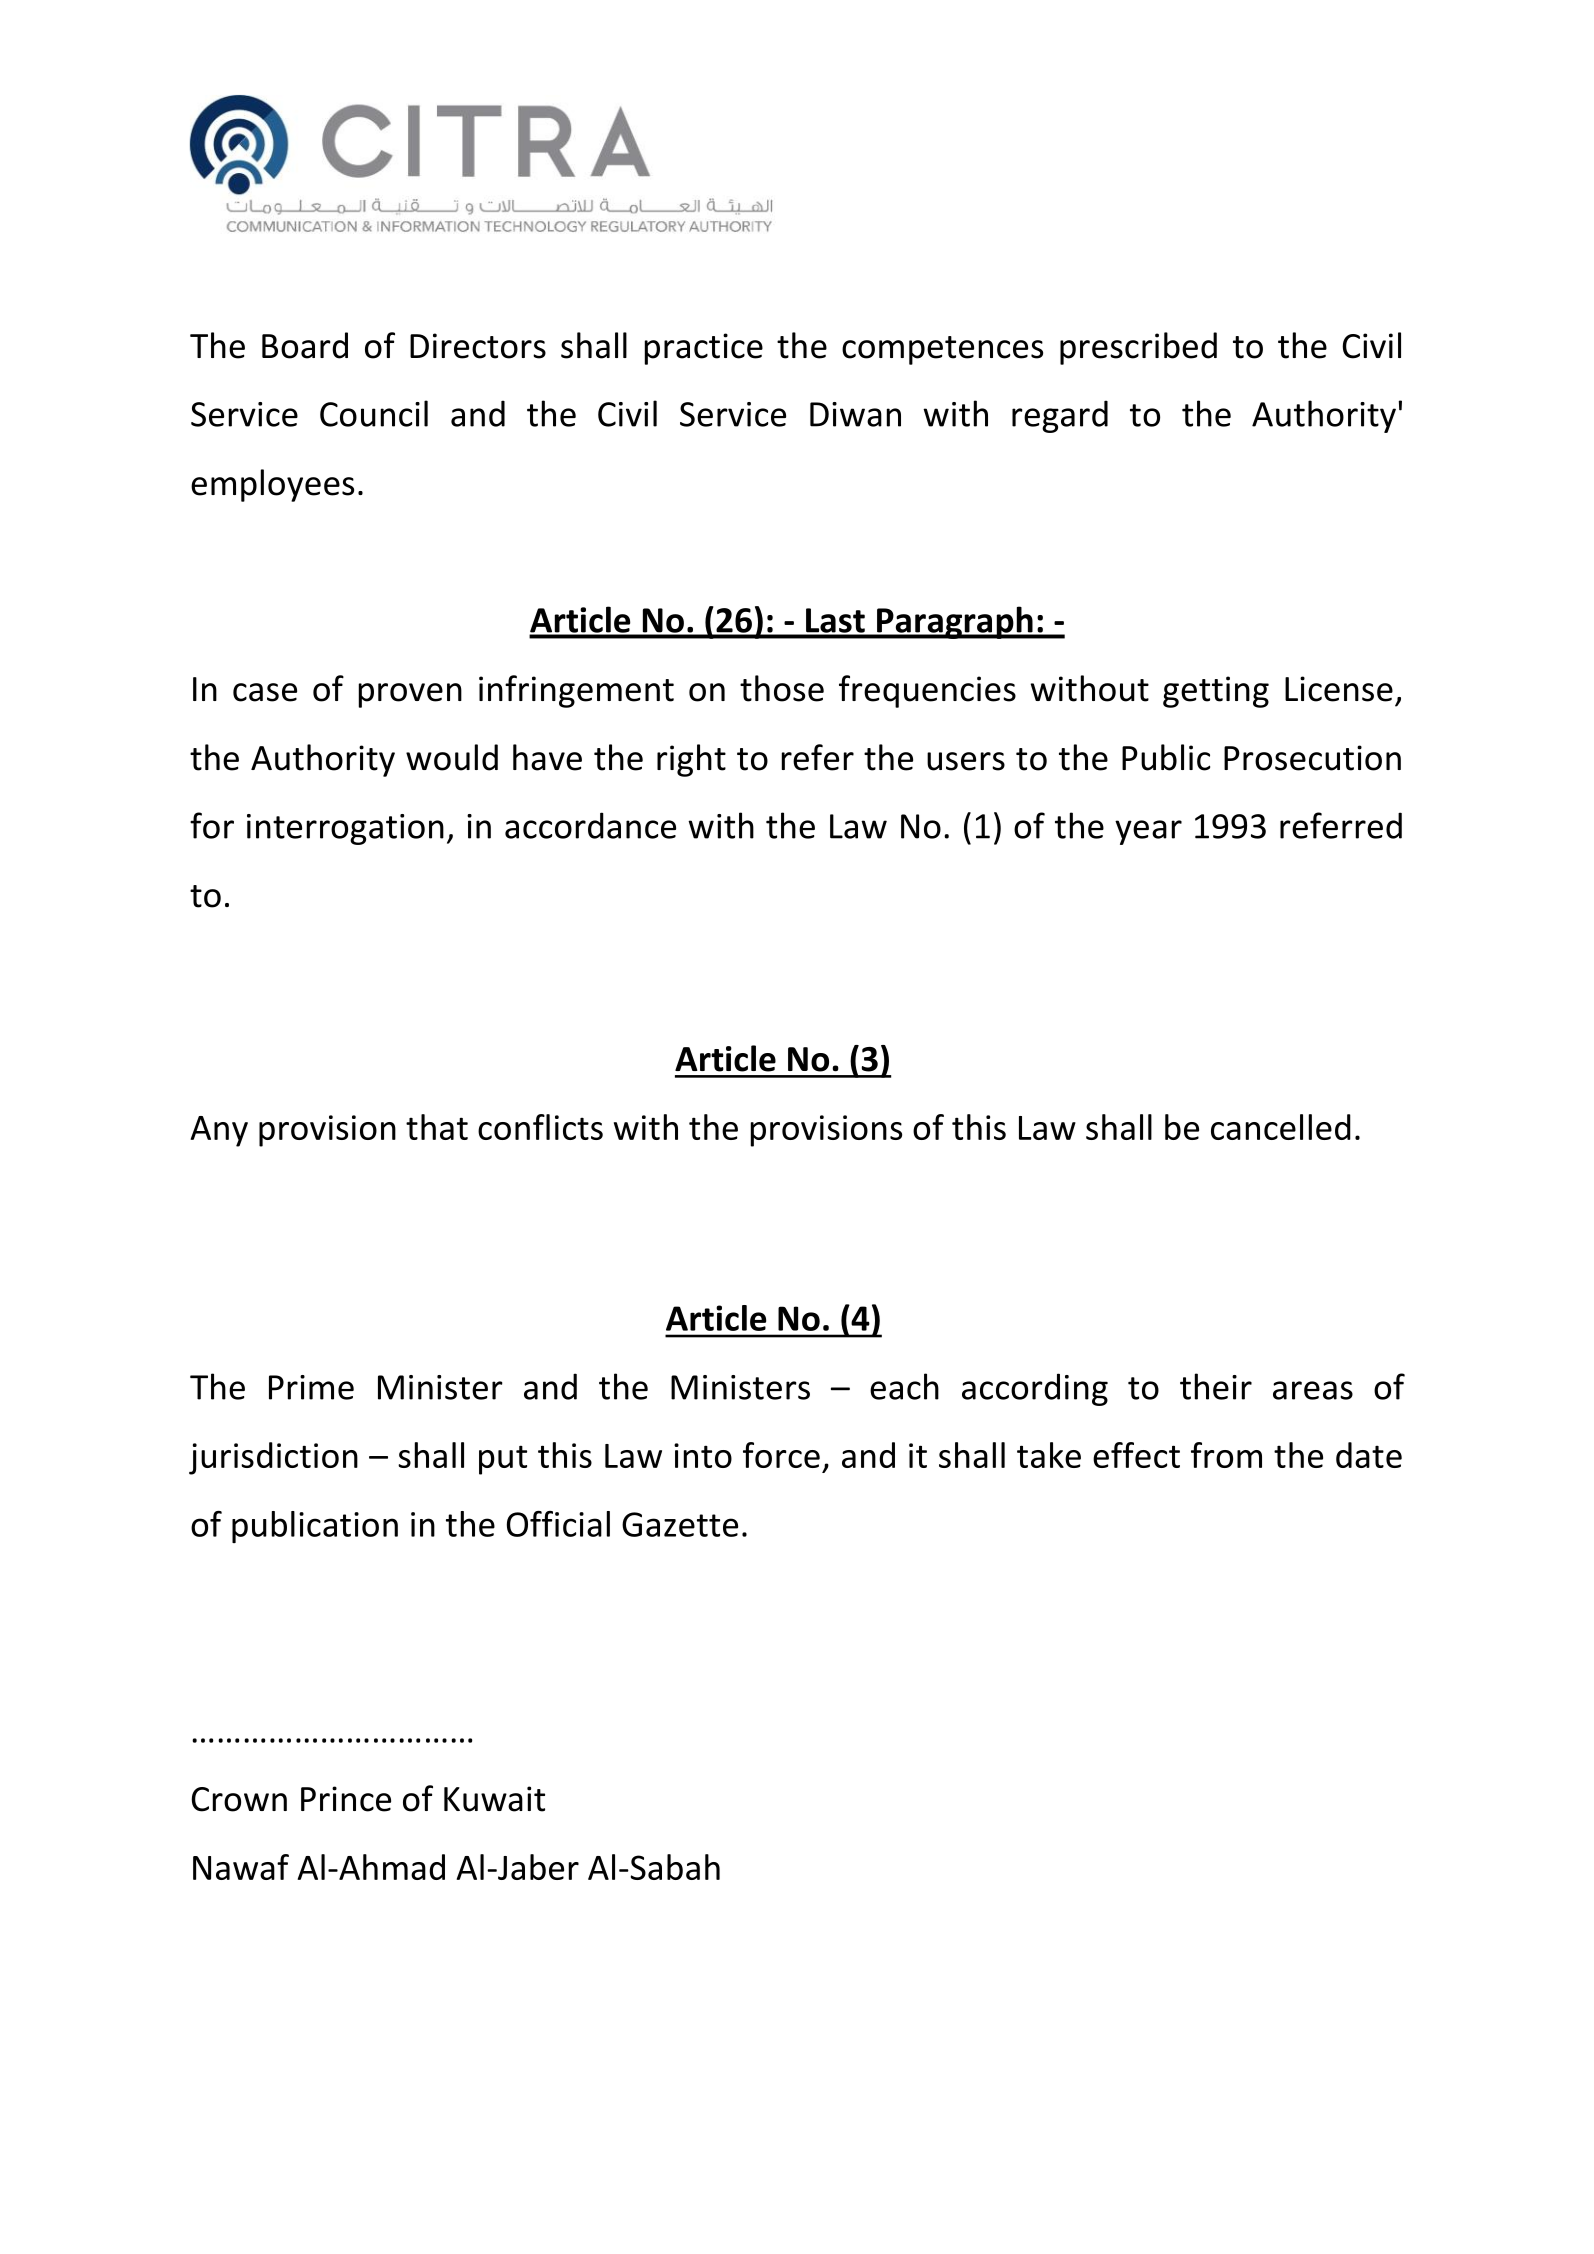  I want to click on conflicts, so click(540, 1127).
